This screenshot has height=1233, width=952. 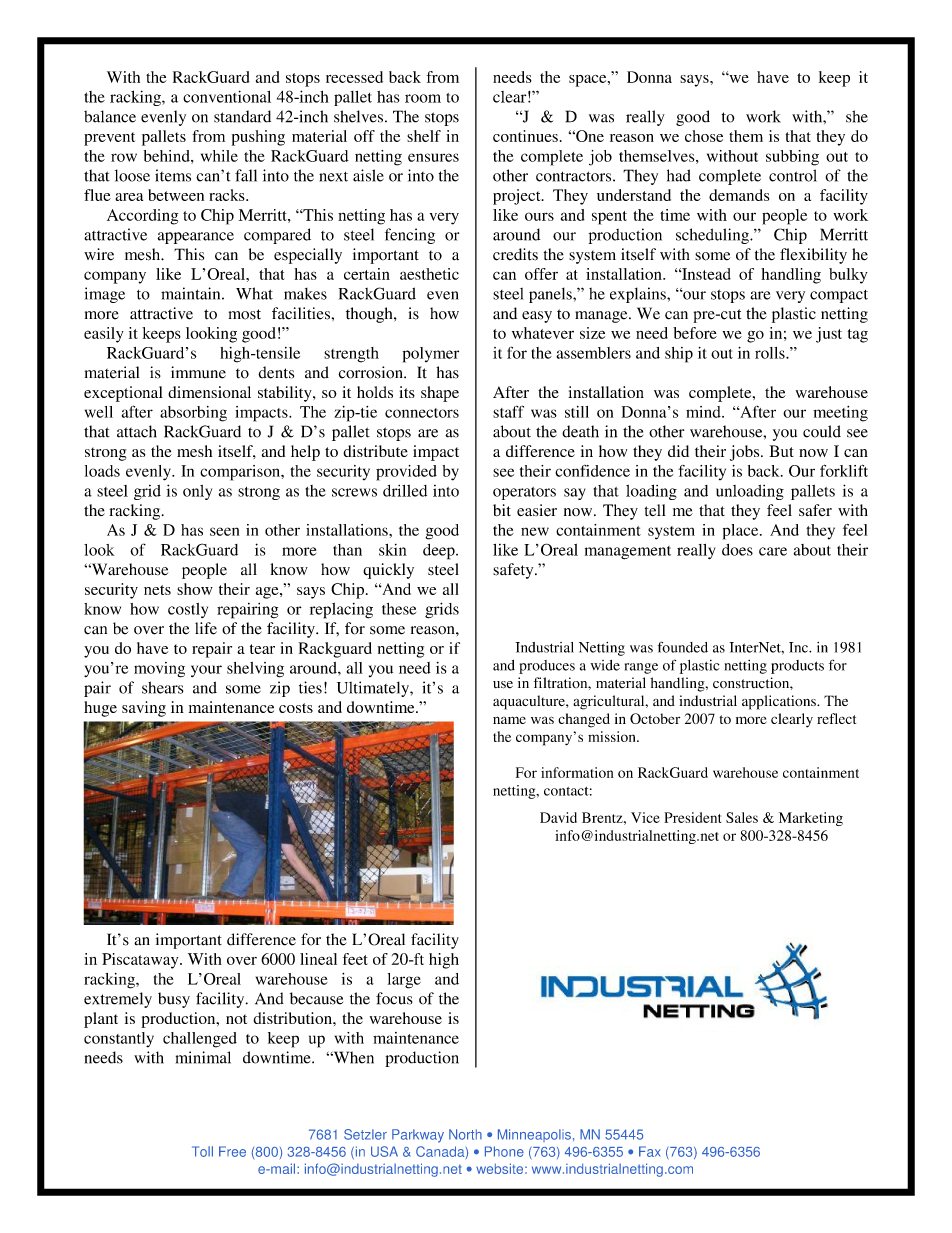 What do you see at coordinates (431, 355) in the screenshot?
I see `polymer` at bounding box center [431, 355].
